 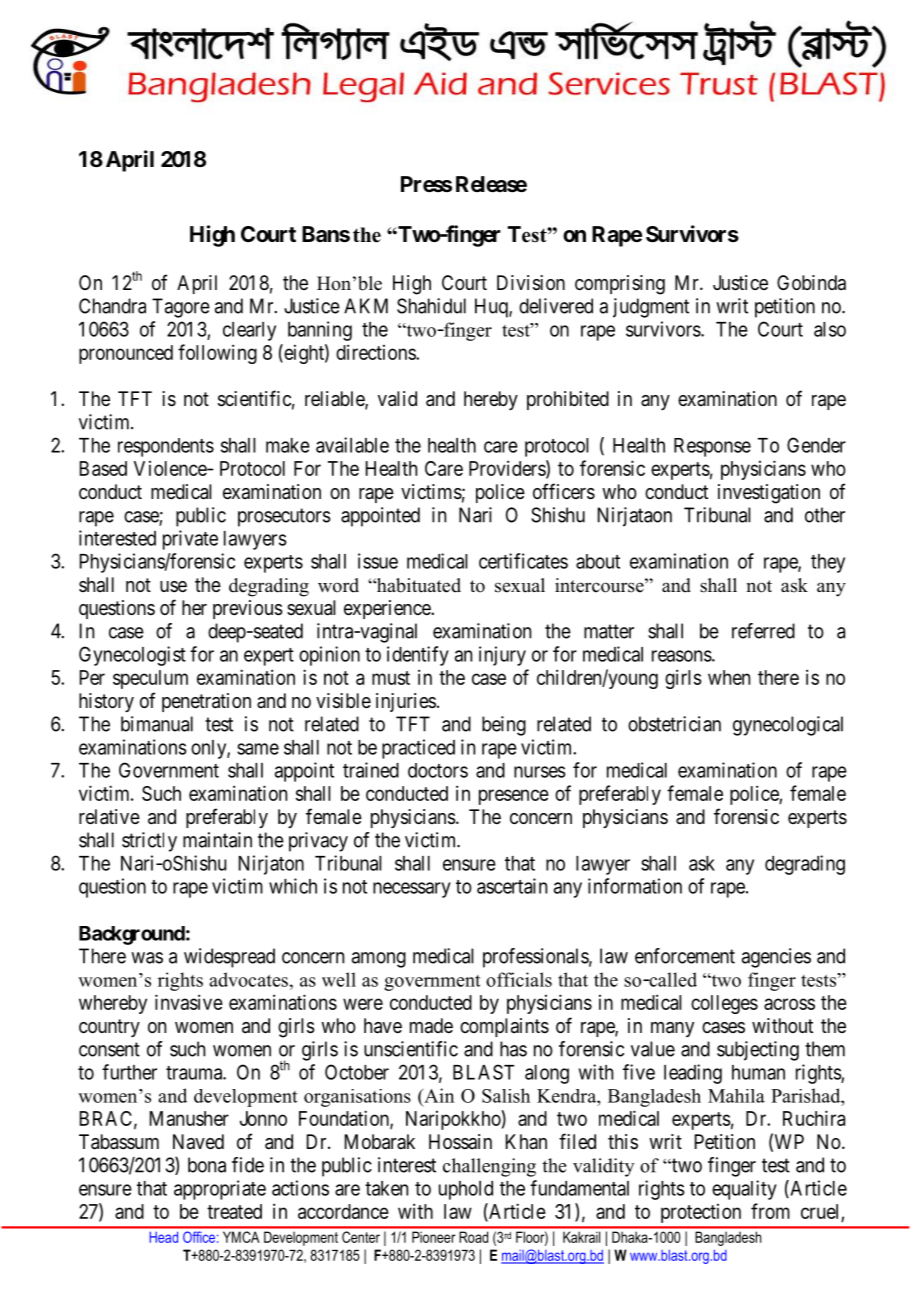 I want to click on maintain, so click(x=217, y=840).
